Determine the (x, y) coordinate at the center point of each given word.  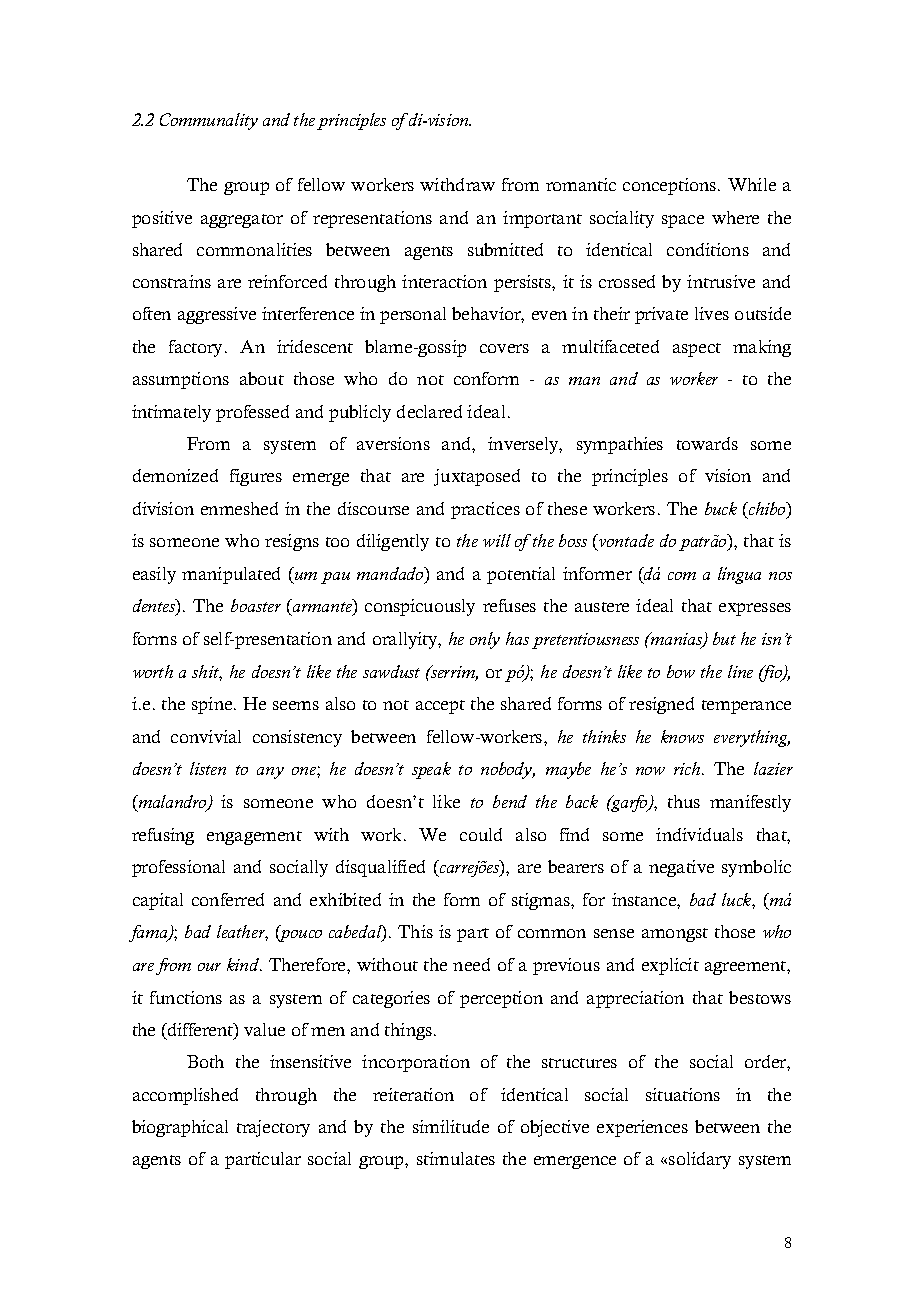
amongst (675, 935)
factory (197, 348)
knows (682, 736)
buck (721, 508)
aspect (697, 350)
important (542, 219)
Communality (209, 121)
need (471, 964)
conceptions (671, 186)
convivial (206, 736)
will (497, 540)
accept (440, 707)
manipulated (231, 575)
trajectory (273, 1128)
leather (242, 933)
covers (504, 348)
